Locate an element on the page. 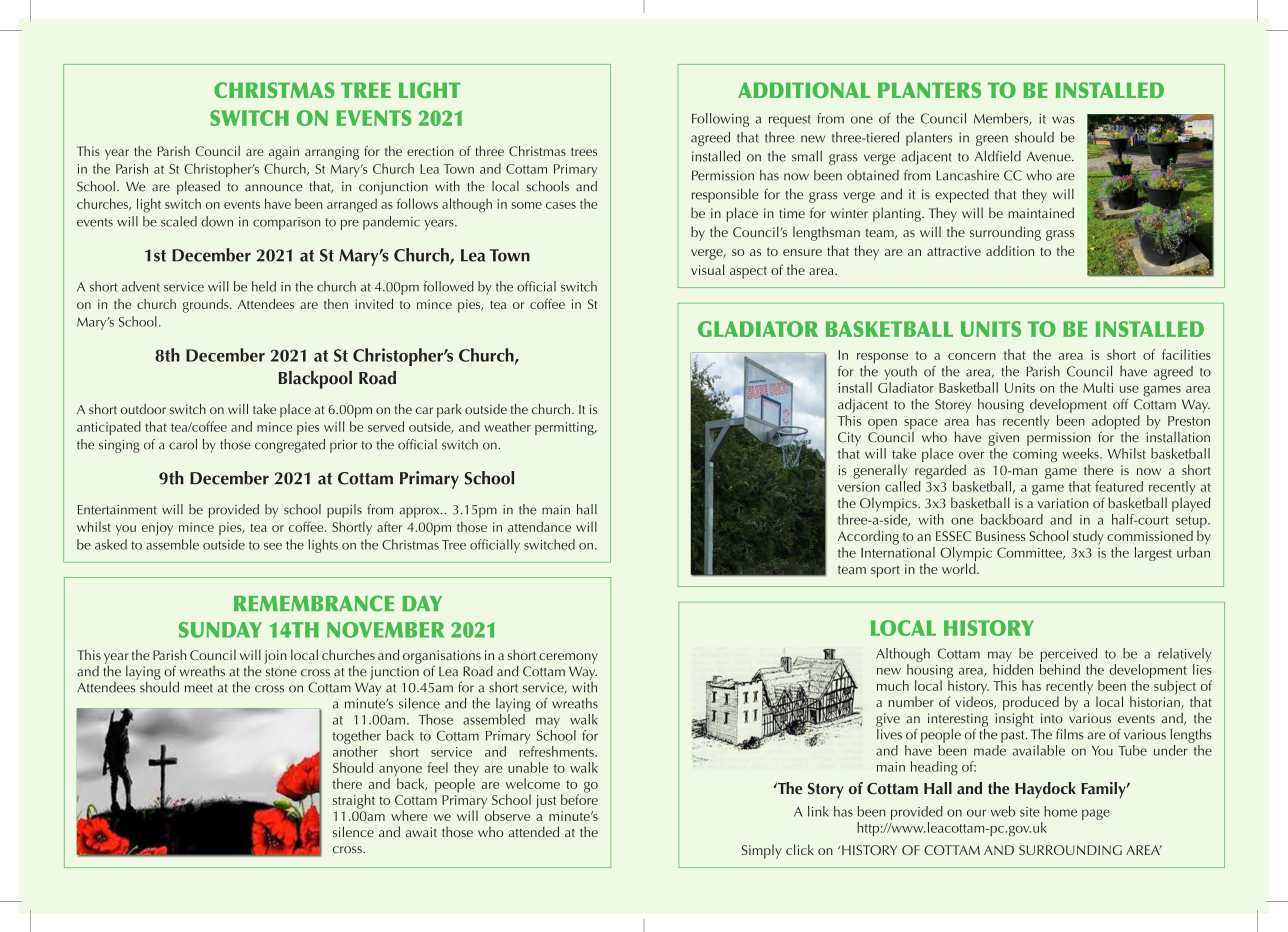 The width and height of the page is (1288, 932). Avenue is located at coordinates (1050, 157).
